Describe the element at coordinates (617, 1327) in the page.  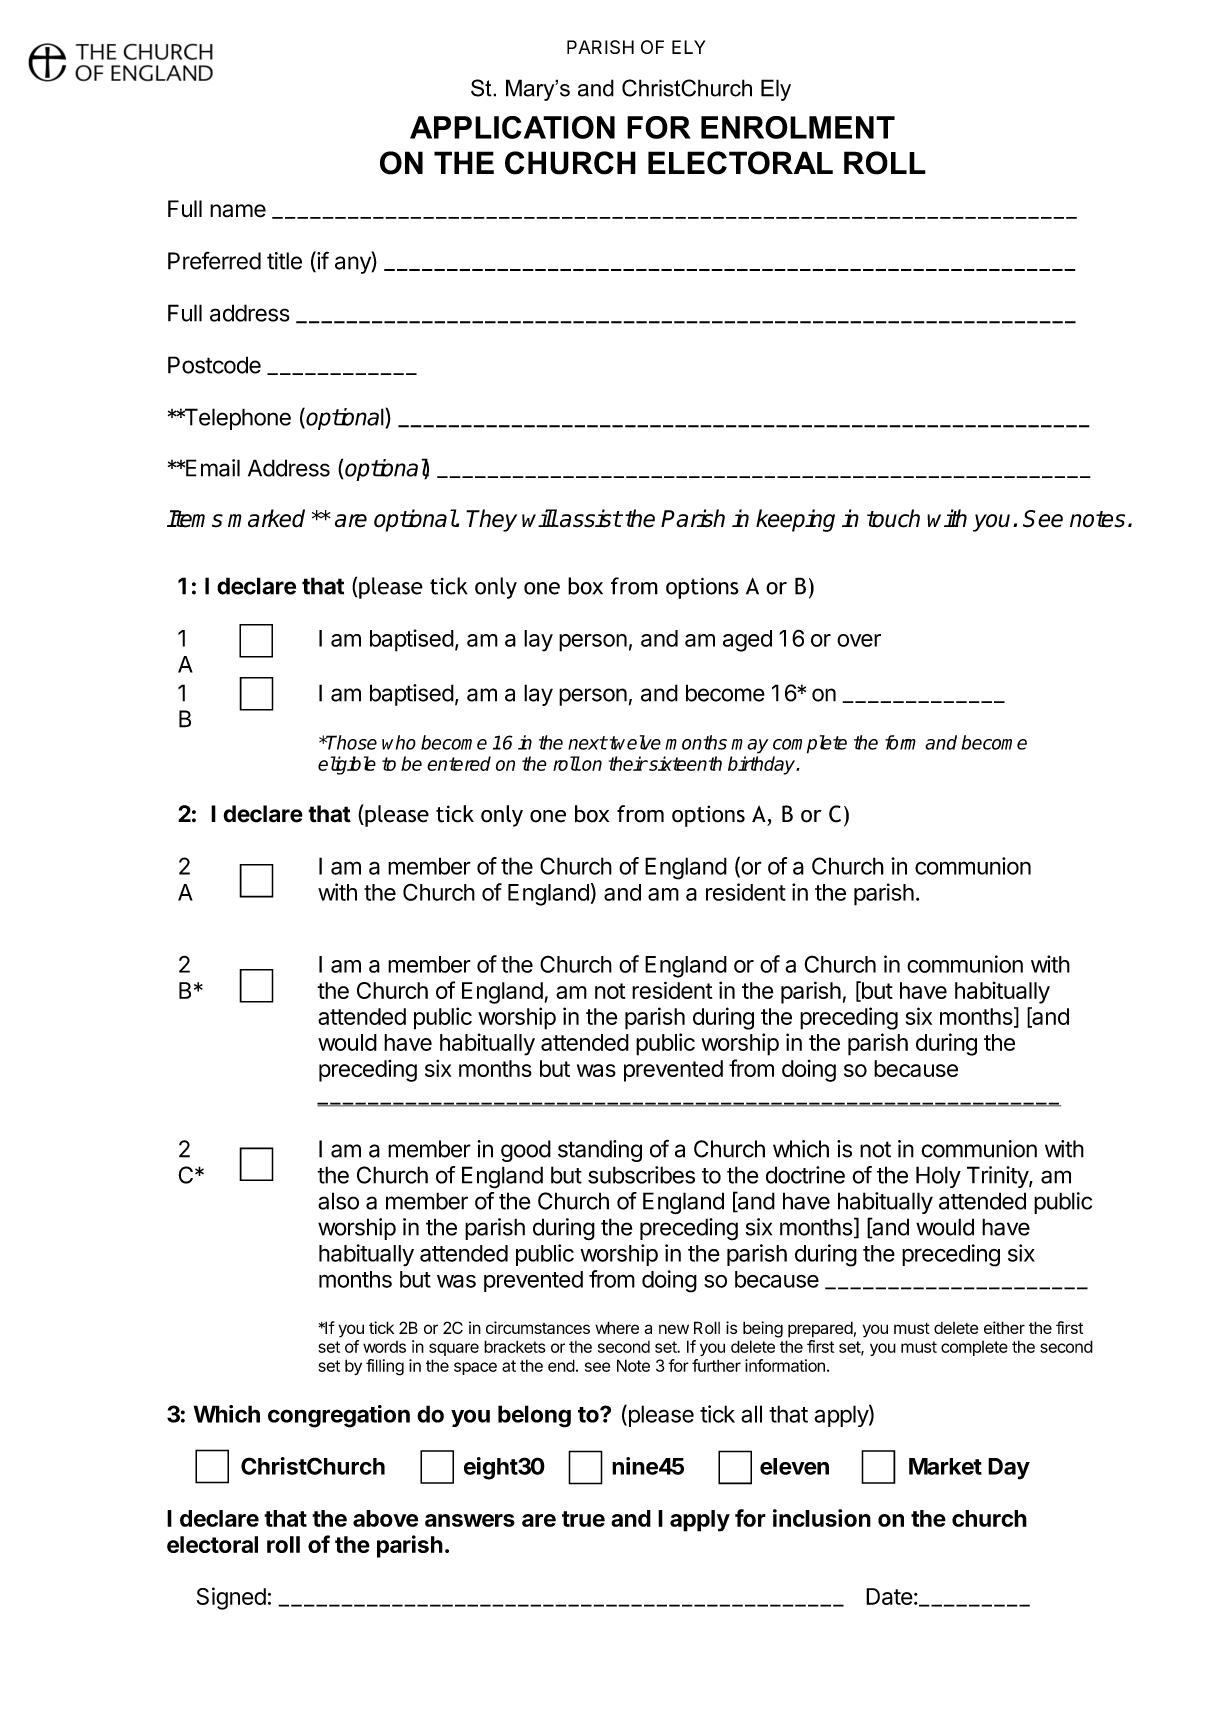
I see `where` at that location.
